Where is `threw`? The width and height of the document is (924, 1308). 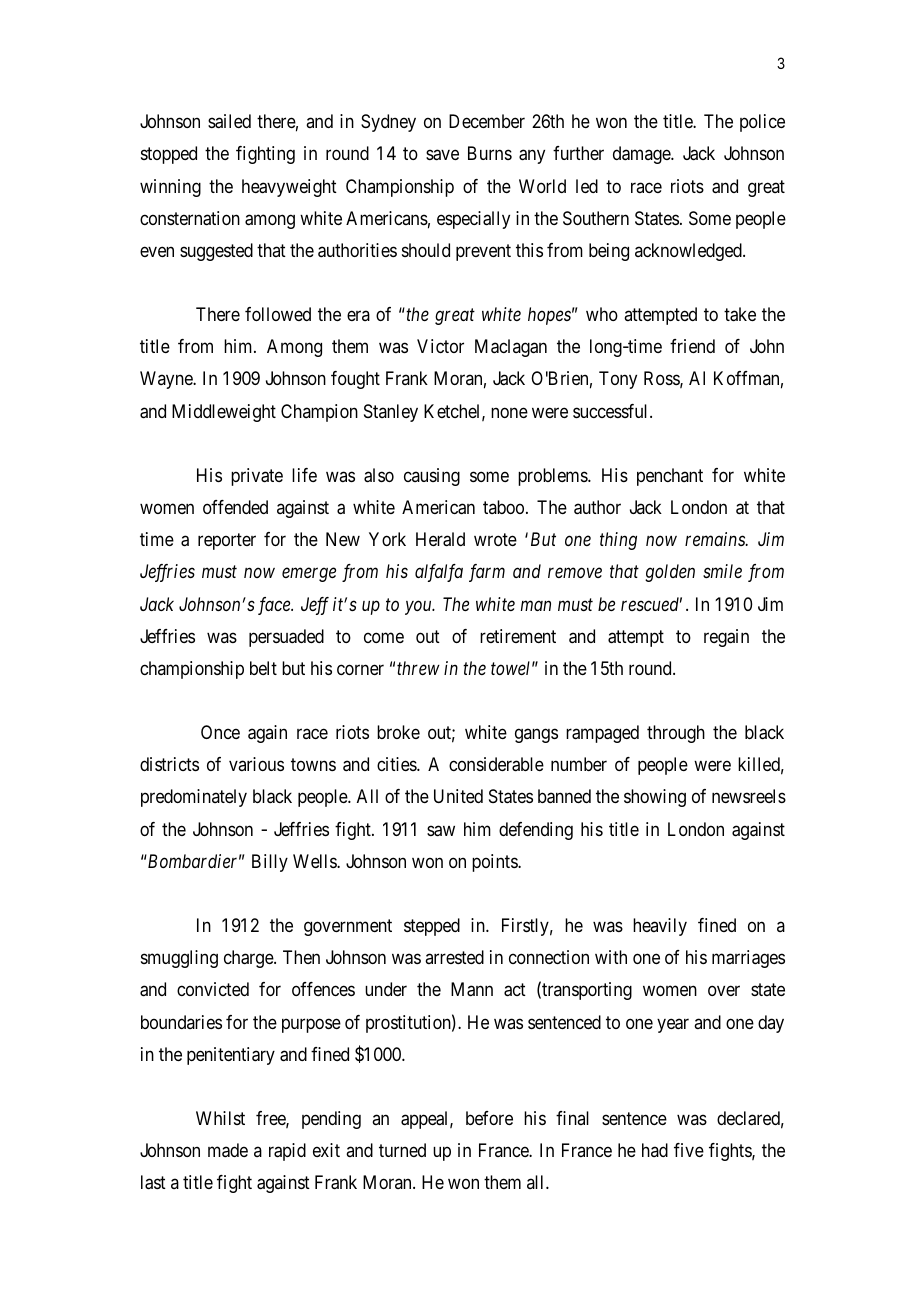 threw is located at coordinates (418, 668).
